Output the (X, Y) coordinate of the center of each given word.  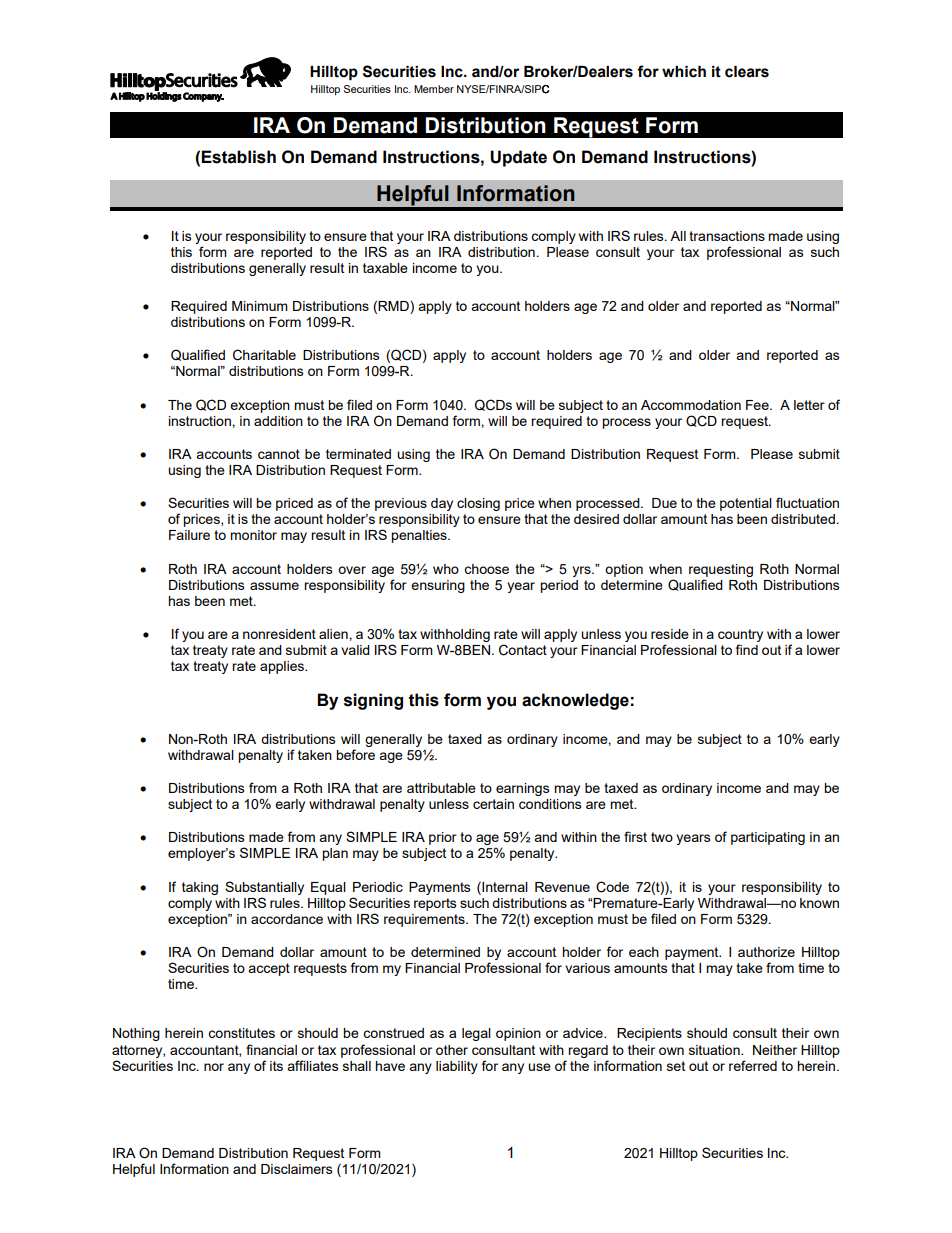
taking (200, 888)
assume (274, 586)
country (740, 635)
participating (768, 838)
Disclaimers (297, 1169)
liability (457, 1067)
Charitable (264, 355)
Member (434, 89)
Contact (523, 650)
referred (753, 1065)
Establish (238, 157)
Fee (758, 405)
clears (747, 72)
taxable (385, 268)
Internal (504, 886)
